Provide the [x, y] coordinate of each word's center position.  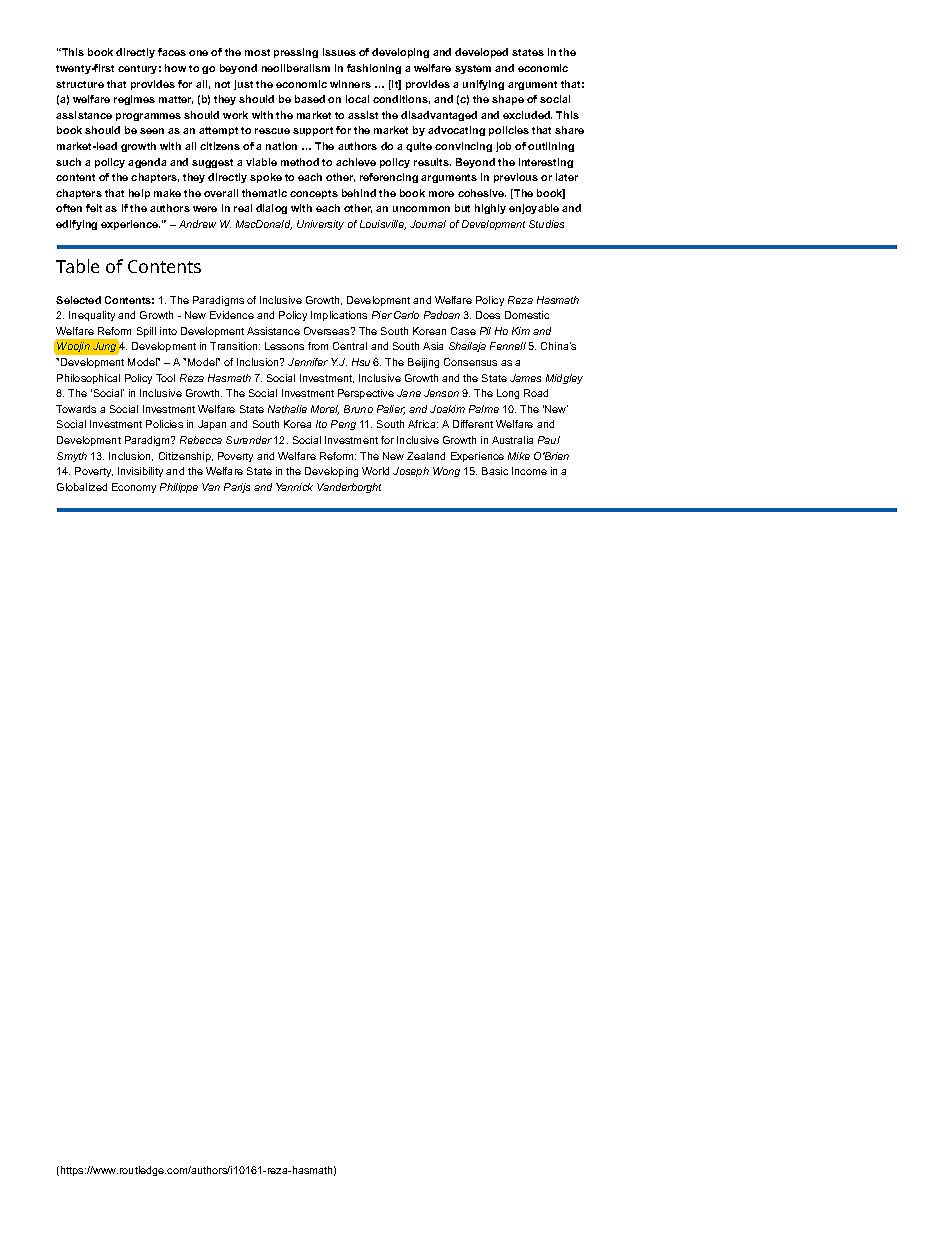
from [318, 346]
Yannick [294, 487]
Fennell [508, 346]
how [175, 68]
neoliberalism [296, 68]
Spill [146, 332]
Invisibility [140, 472]
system [473, 69]
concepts [314, 194]
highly [490, 209]
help [139, 194]
